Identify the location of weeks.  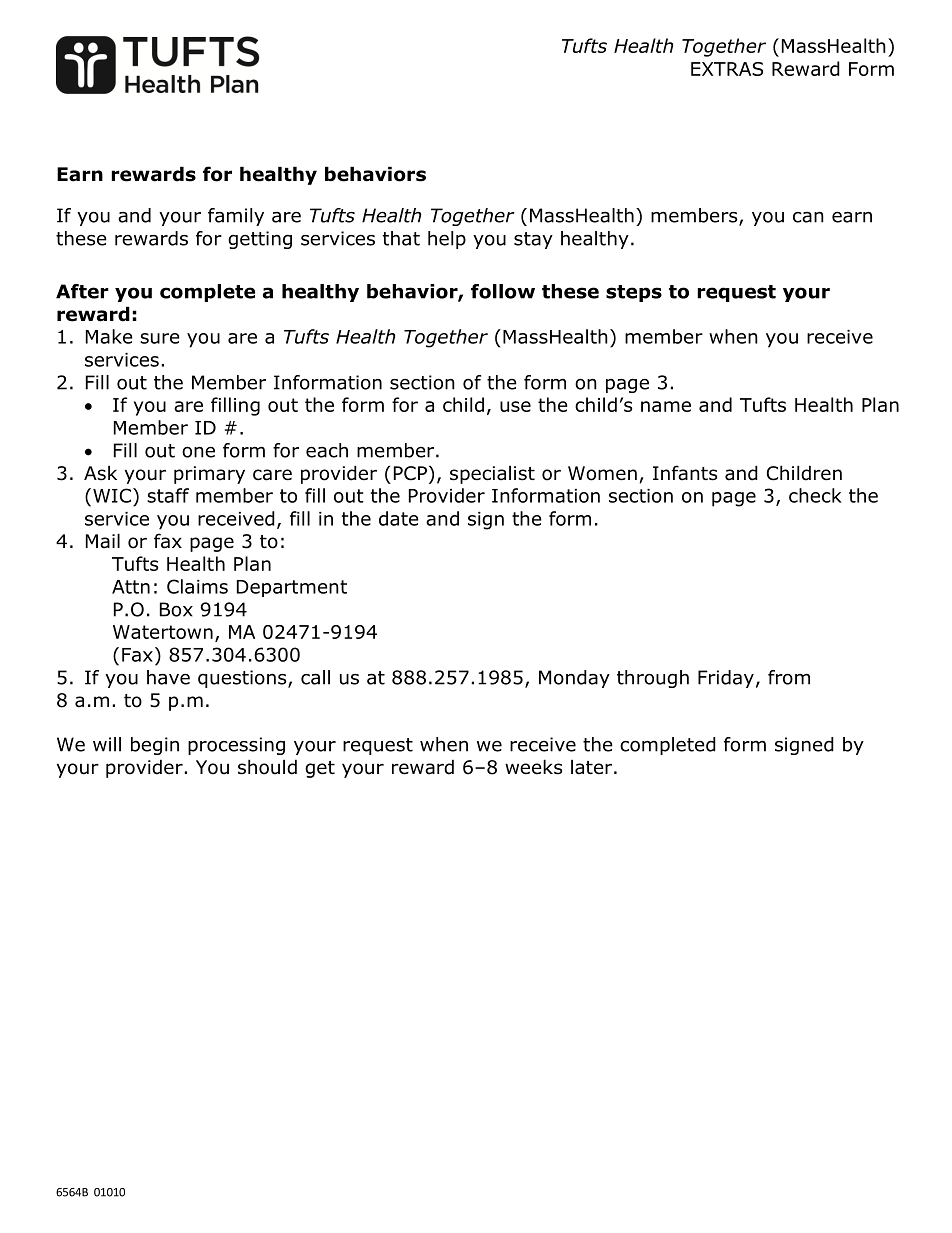
(533, 767).
